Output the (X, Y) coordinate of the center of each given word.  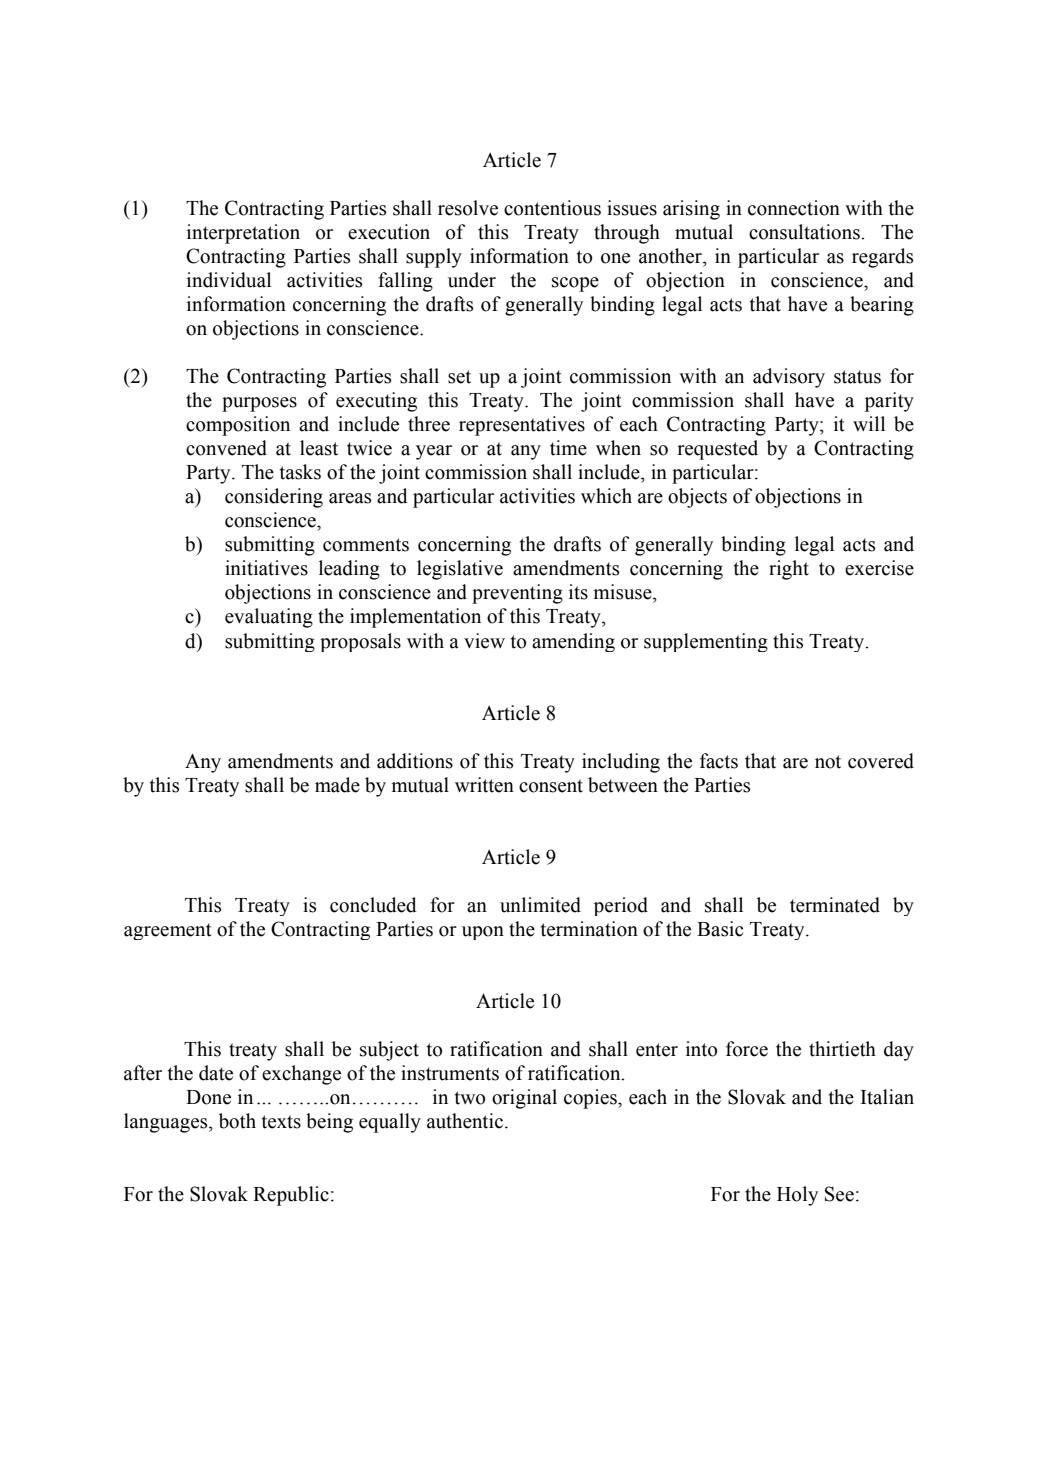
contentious (552, 208)
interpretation (243, 234)
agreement (168, 931)
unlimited (540, 905)
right (789, 570)
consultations (805, 232)
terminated (835, 905)
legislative (460, 570)
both (237, 1121)
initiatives (266, 568)
